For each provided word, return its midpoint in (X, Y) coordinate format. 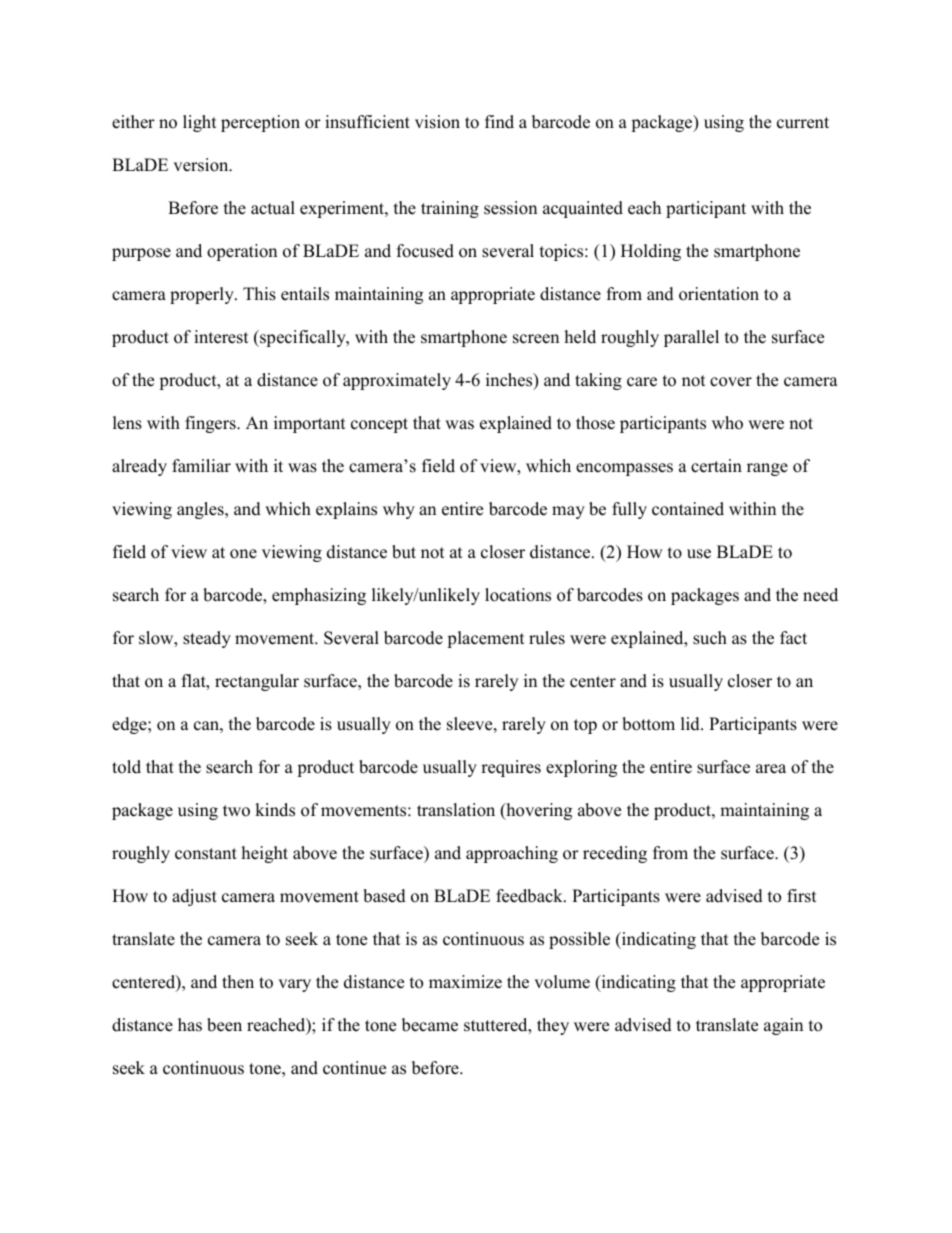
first (802, 896)
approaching (512, 854)
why (399, 510)
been (224, 1025)
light (200, 123)
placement (486, 639)
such (710, 638)
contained (688, 509)
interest (221, 337)
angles (201, 510)
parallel (691, 338)
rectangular (257, 682)
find (499, 122)
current (803, 123)
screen (536, 339)
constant (206, 854)
